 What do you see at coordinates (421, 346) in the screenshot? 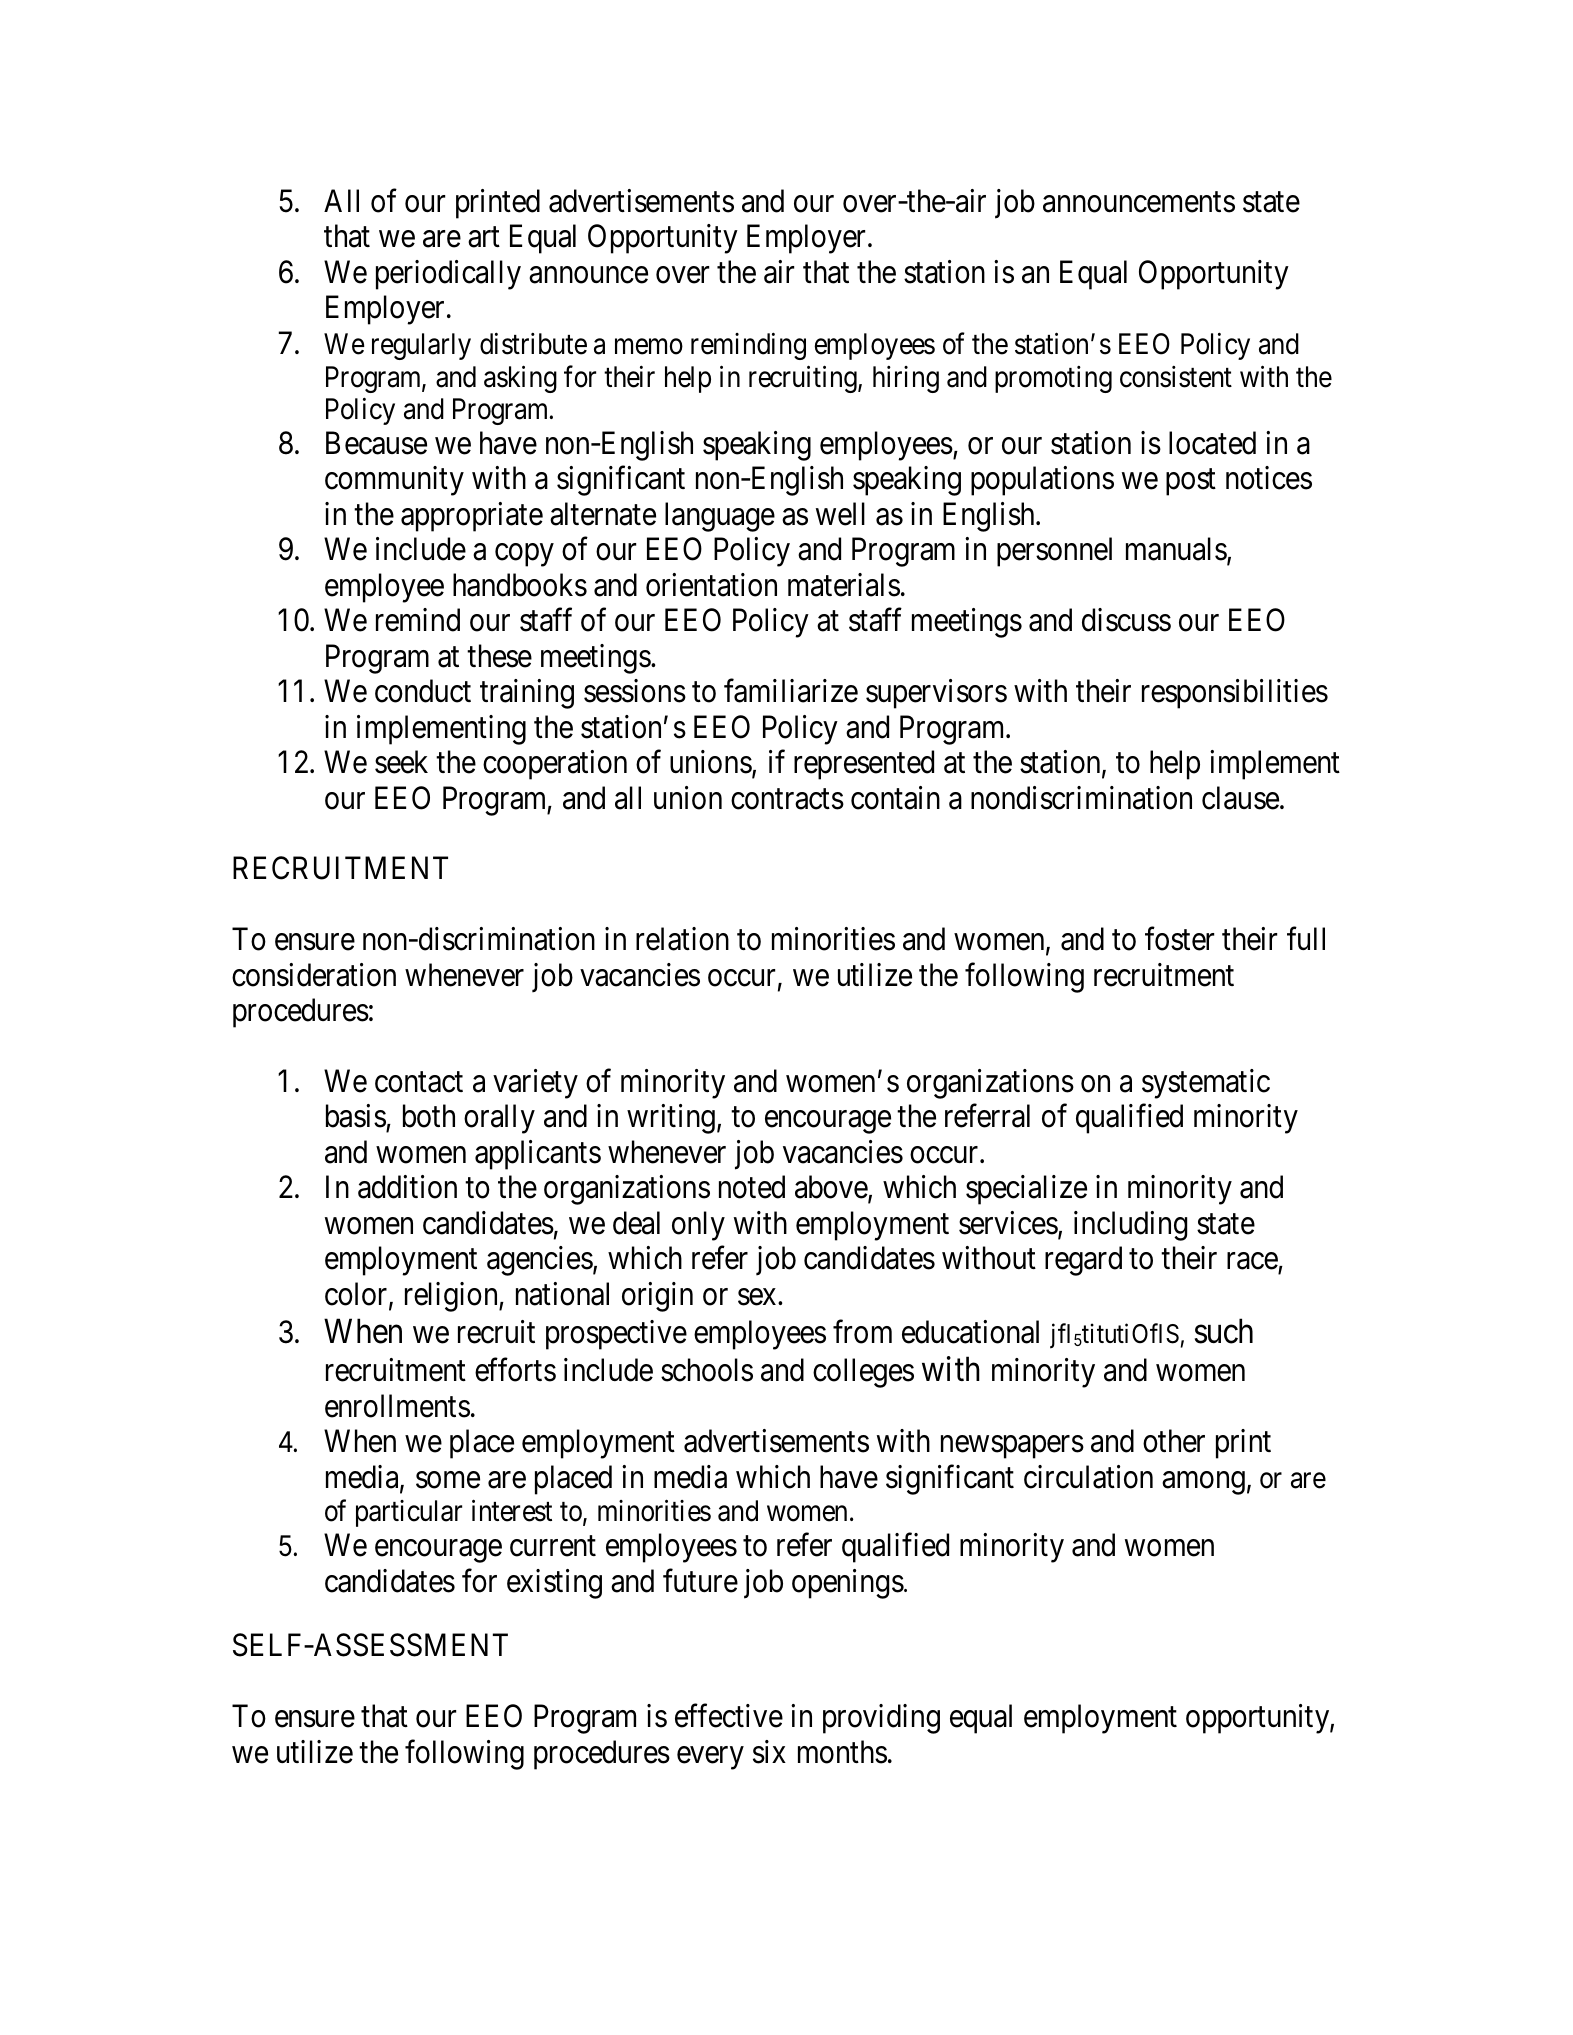
I see `regularly` at bounding box center [421, 346].
